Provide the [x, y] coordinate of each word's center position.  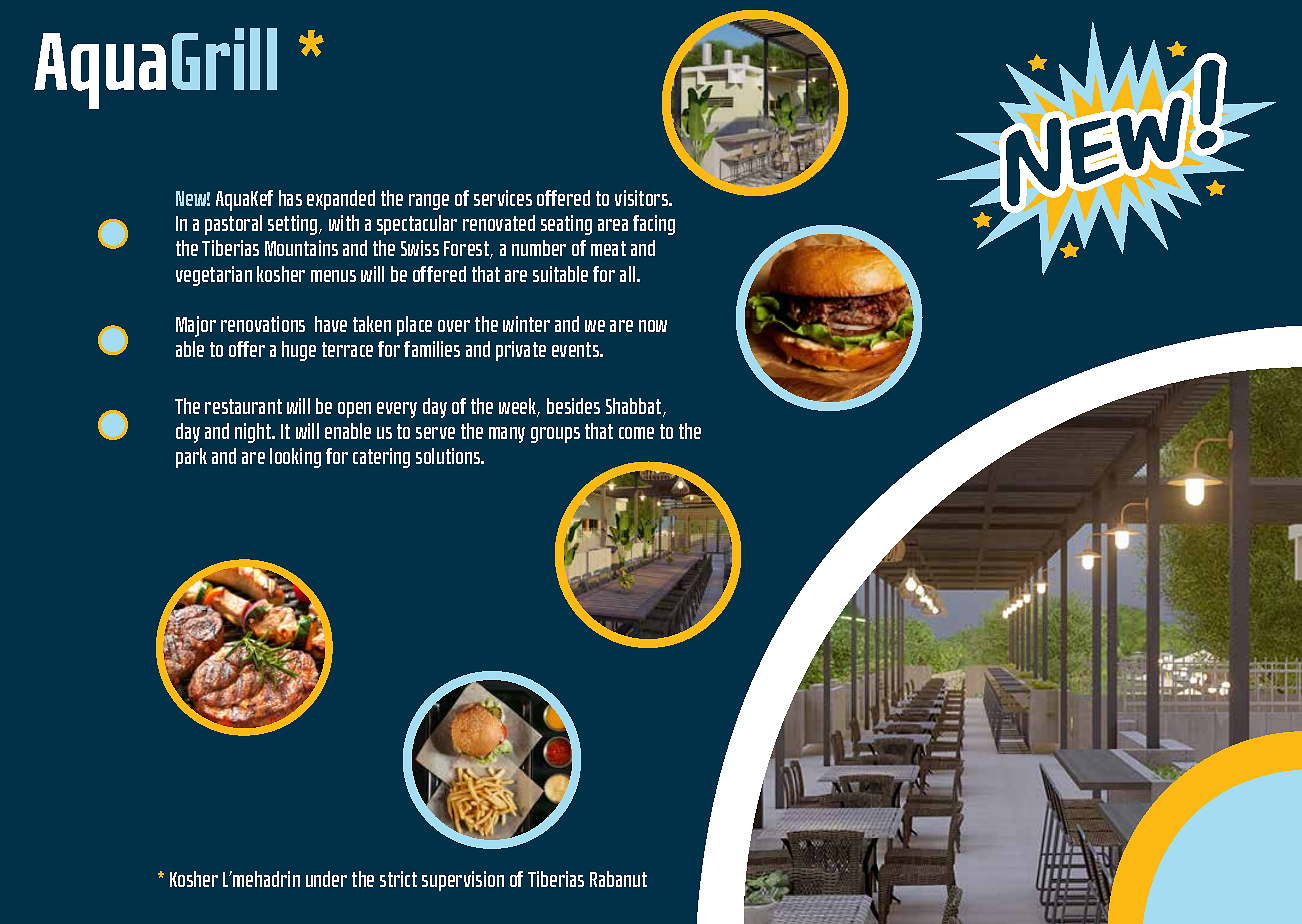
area [613, 225]
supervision [463, 881]
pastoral [233, 225]
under [326, 879]
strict [398, 879]
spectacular [417, 225]
